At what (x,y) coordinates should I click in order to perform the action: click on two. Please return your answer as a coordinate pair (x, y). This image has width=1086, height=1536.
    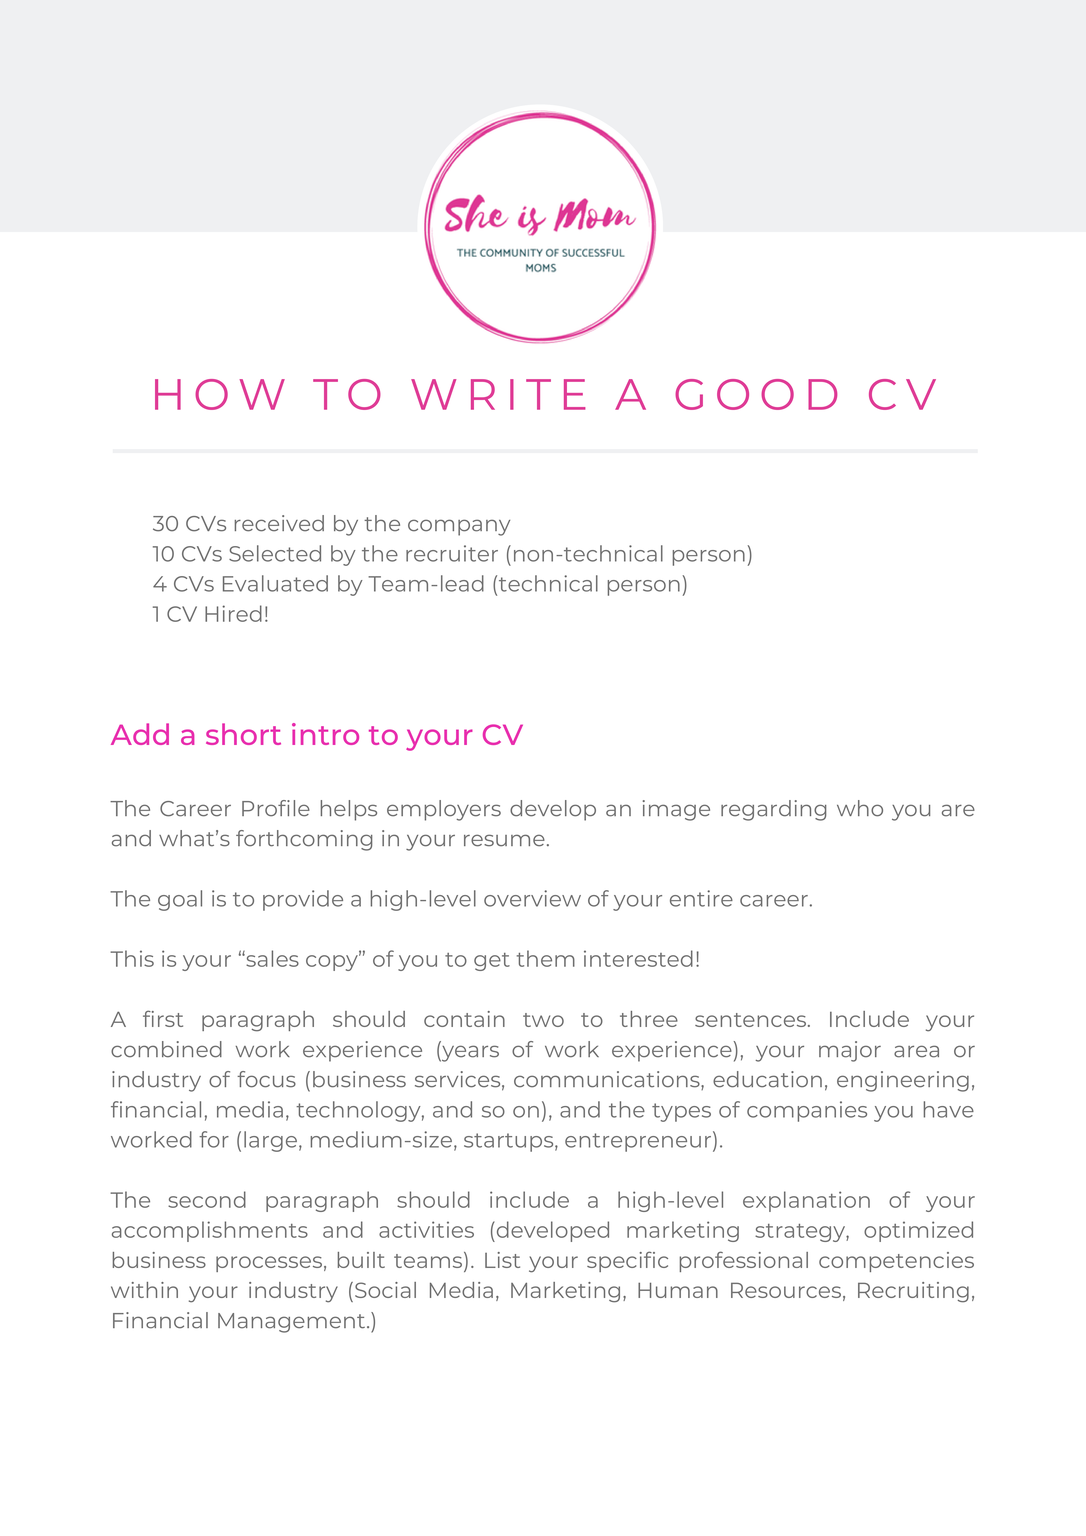
    Looking at the image, I should click on (543, 1020).
